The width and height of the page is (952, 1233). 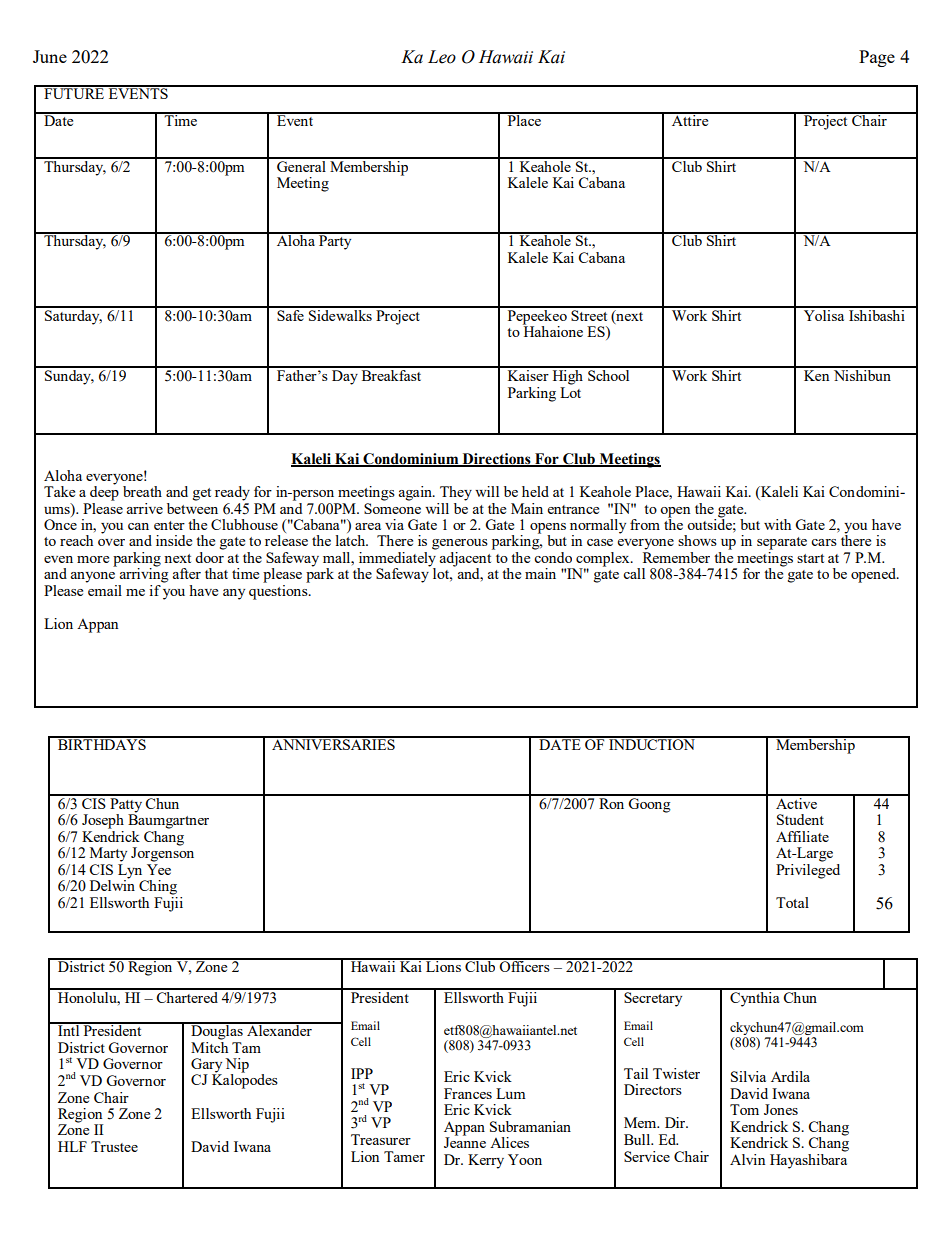 What do you see at coordinates (114, 1146) in the page?
I see `Trustee` at bounding box center [114, 1146].
